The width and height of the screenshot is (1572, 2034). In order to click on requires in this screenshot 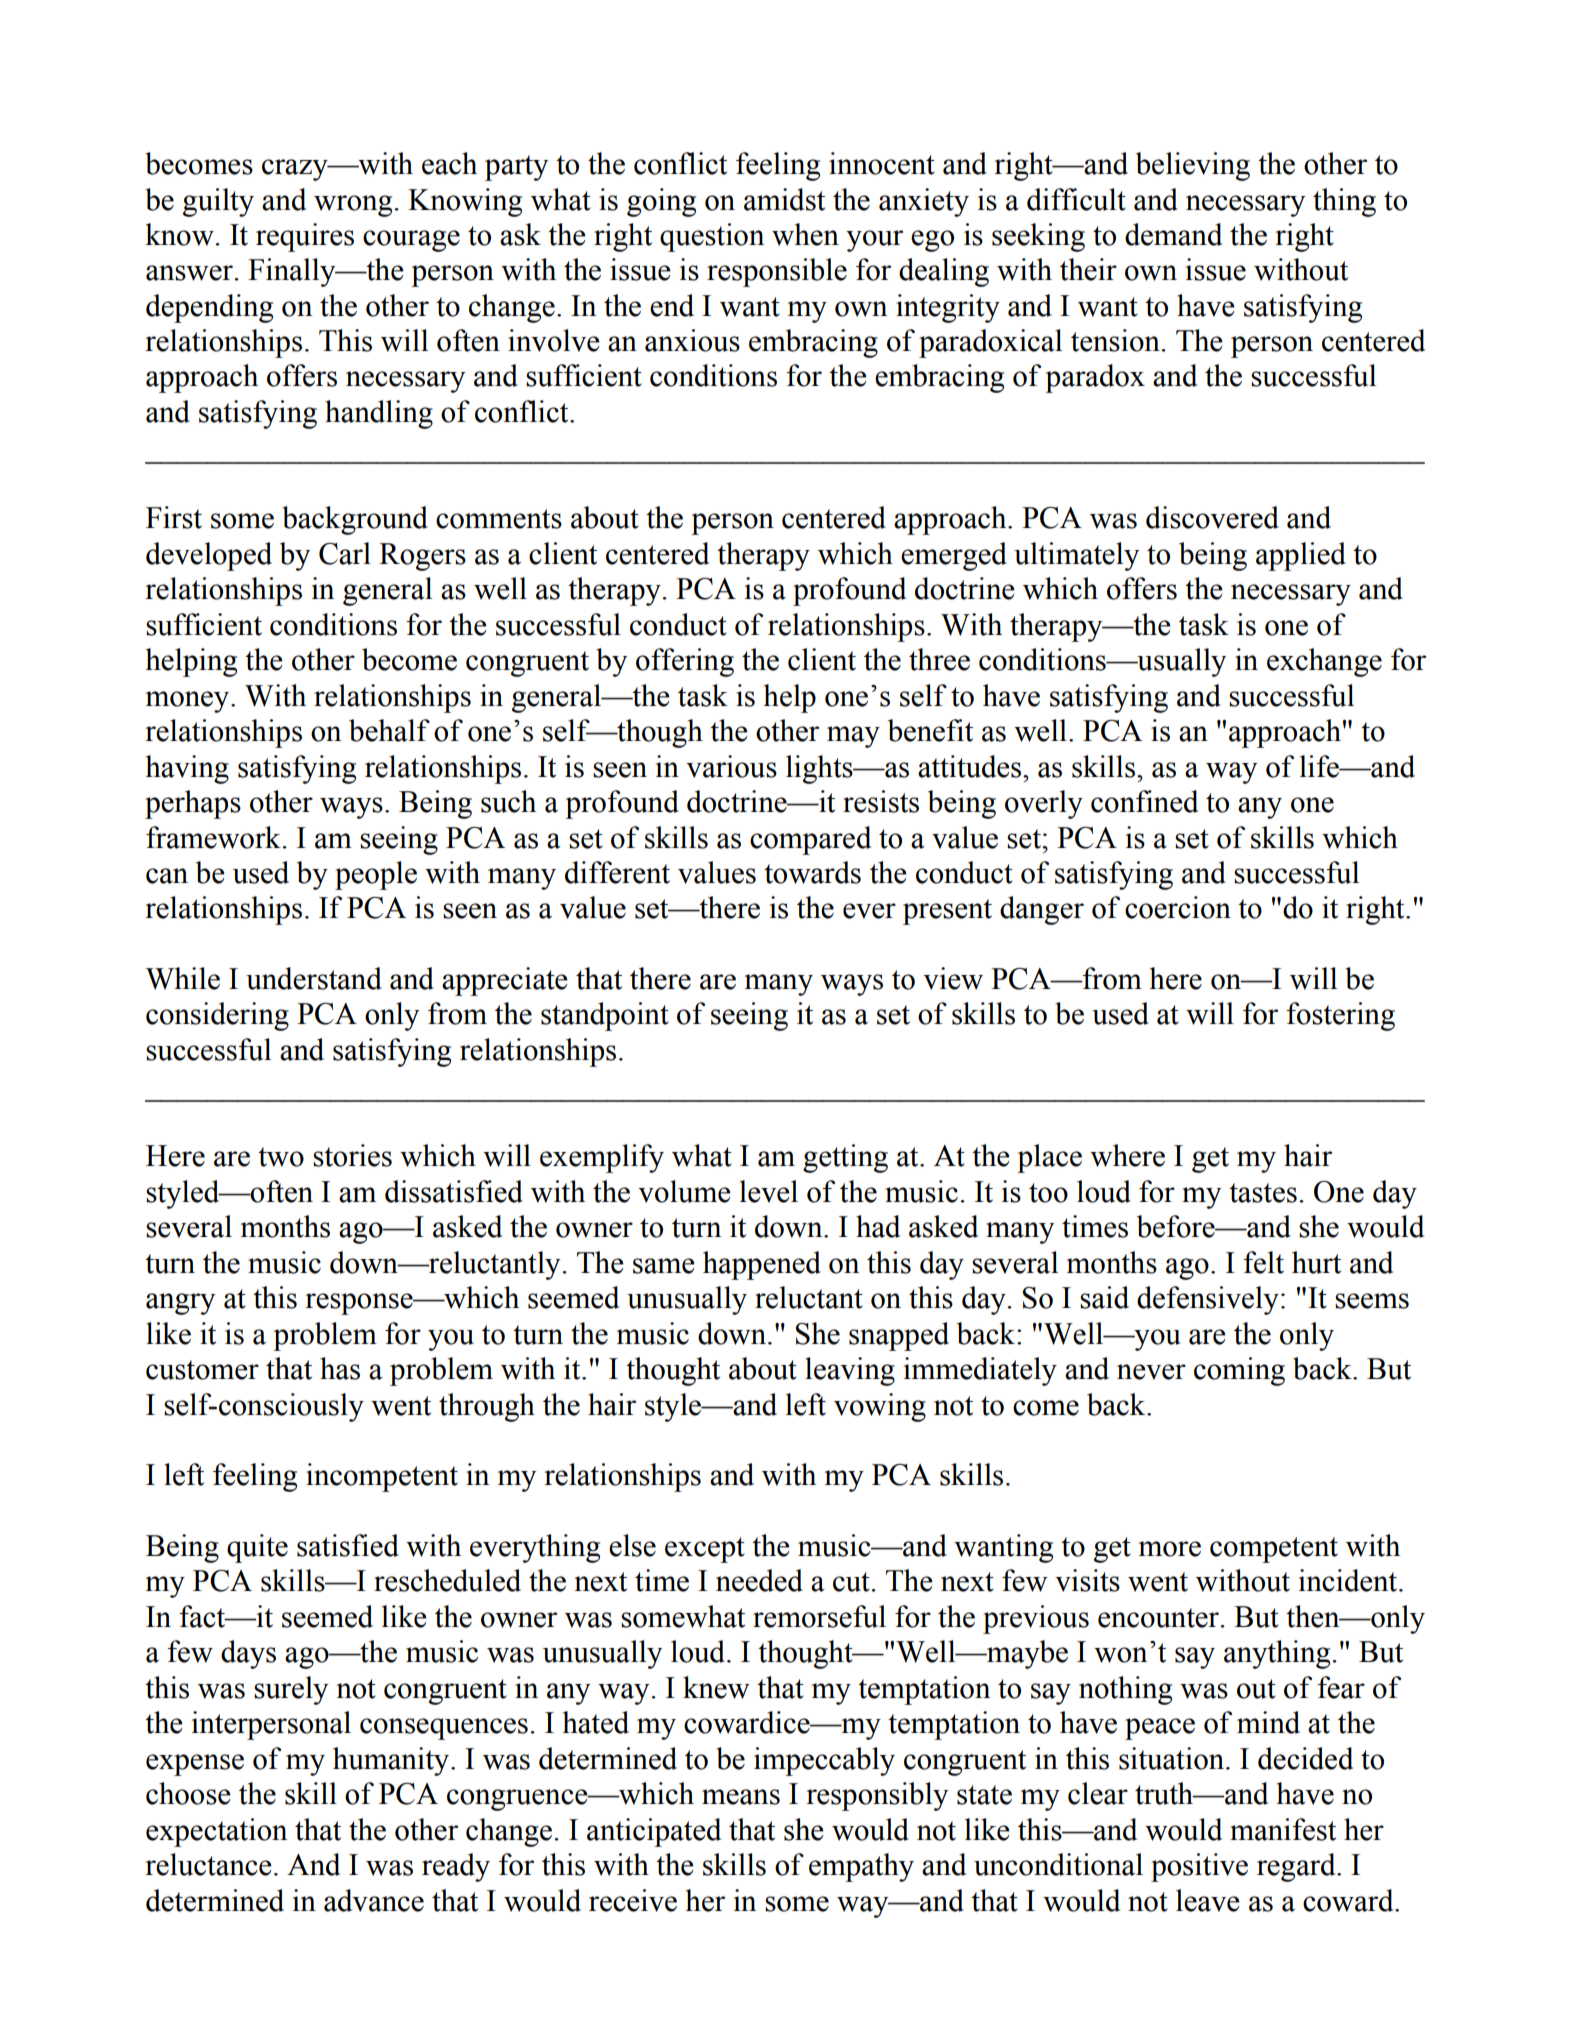, I will do `click(305, 237)`.
